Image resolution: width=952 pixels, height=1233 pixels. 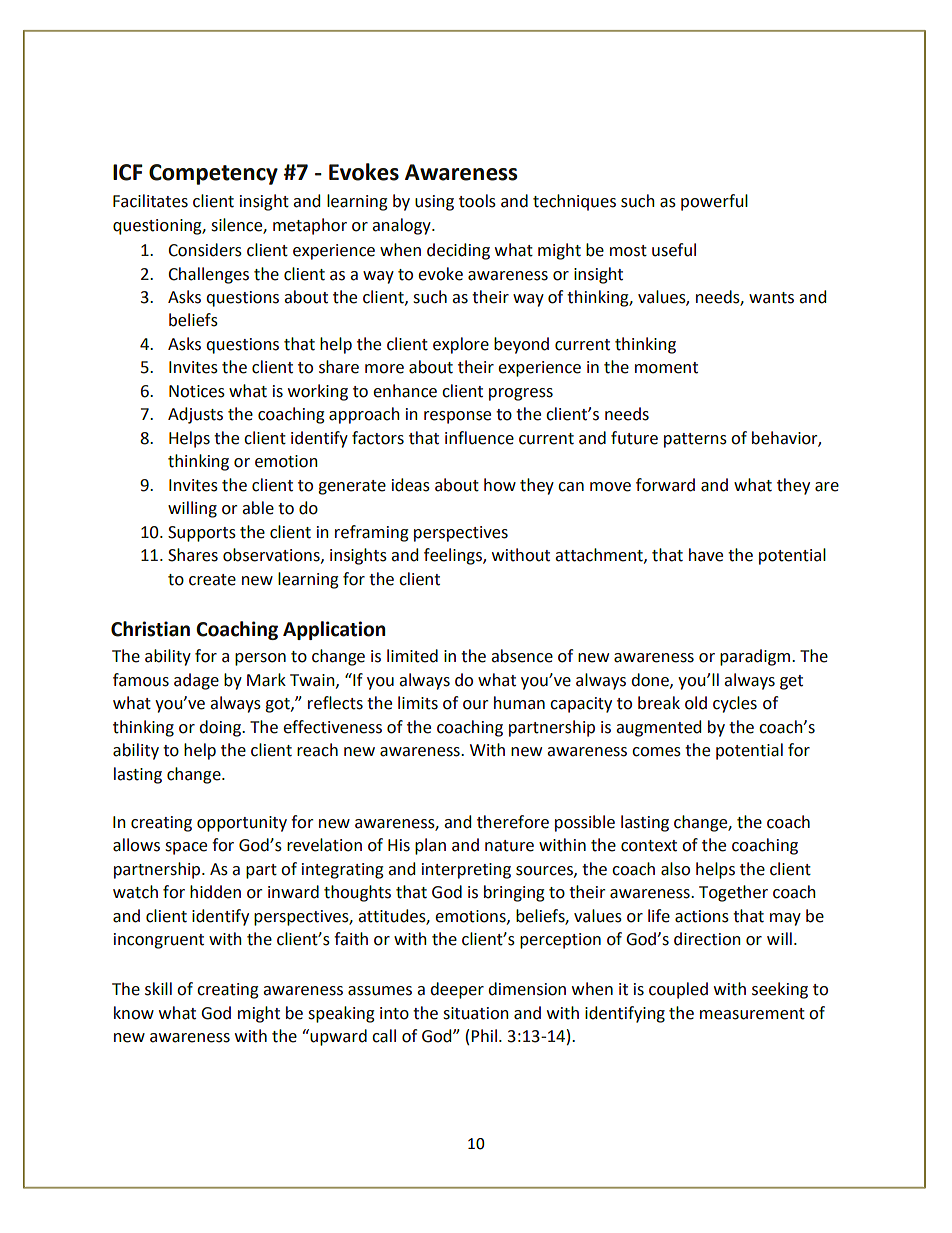 I want to click on moment, so click(x=666, y=368).
